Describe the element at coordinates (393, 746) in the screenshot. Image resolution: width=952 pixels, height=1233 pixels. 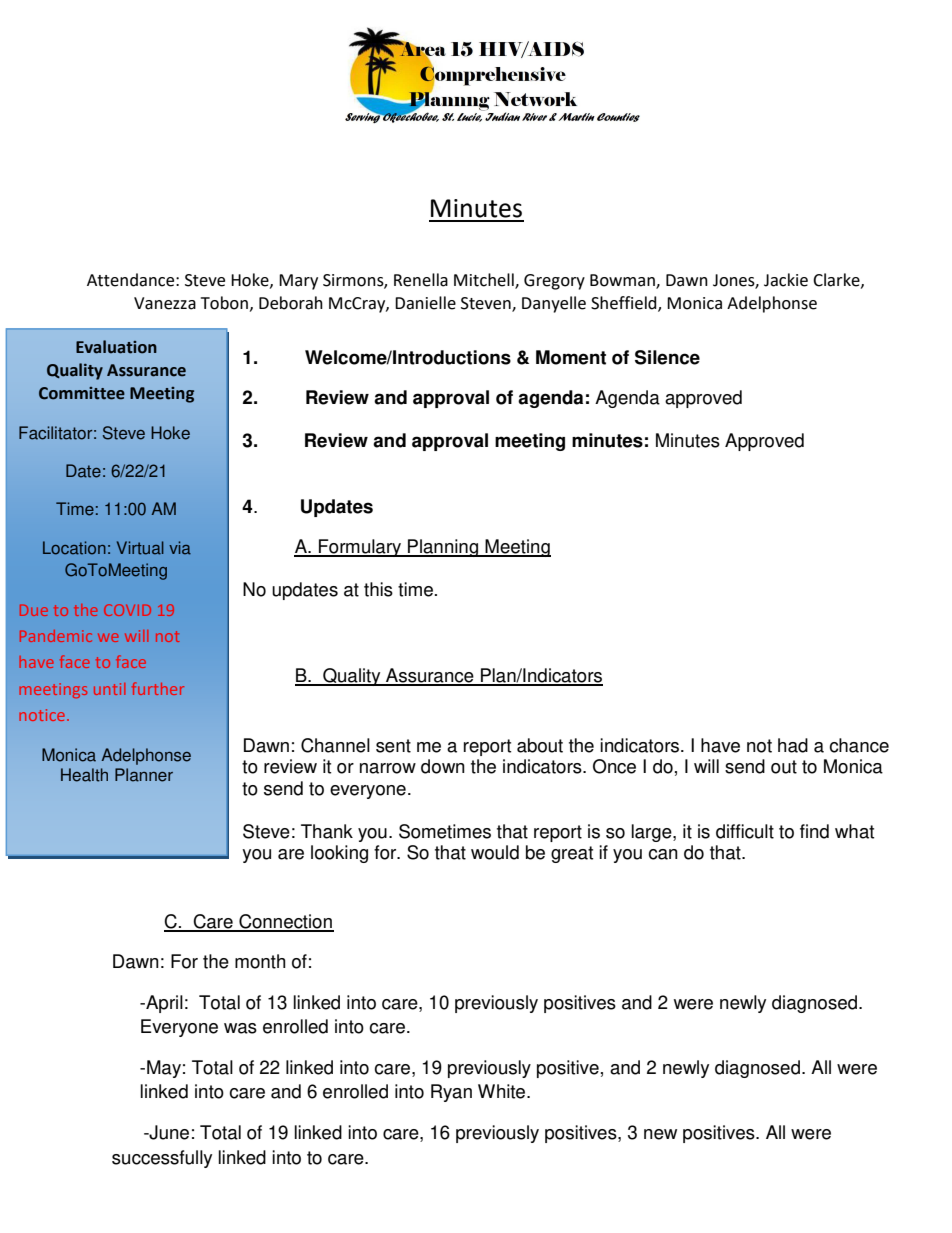
I see `sent` at that location.
